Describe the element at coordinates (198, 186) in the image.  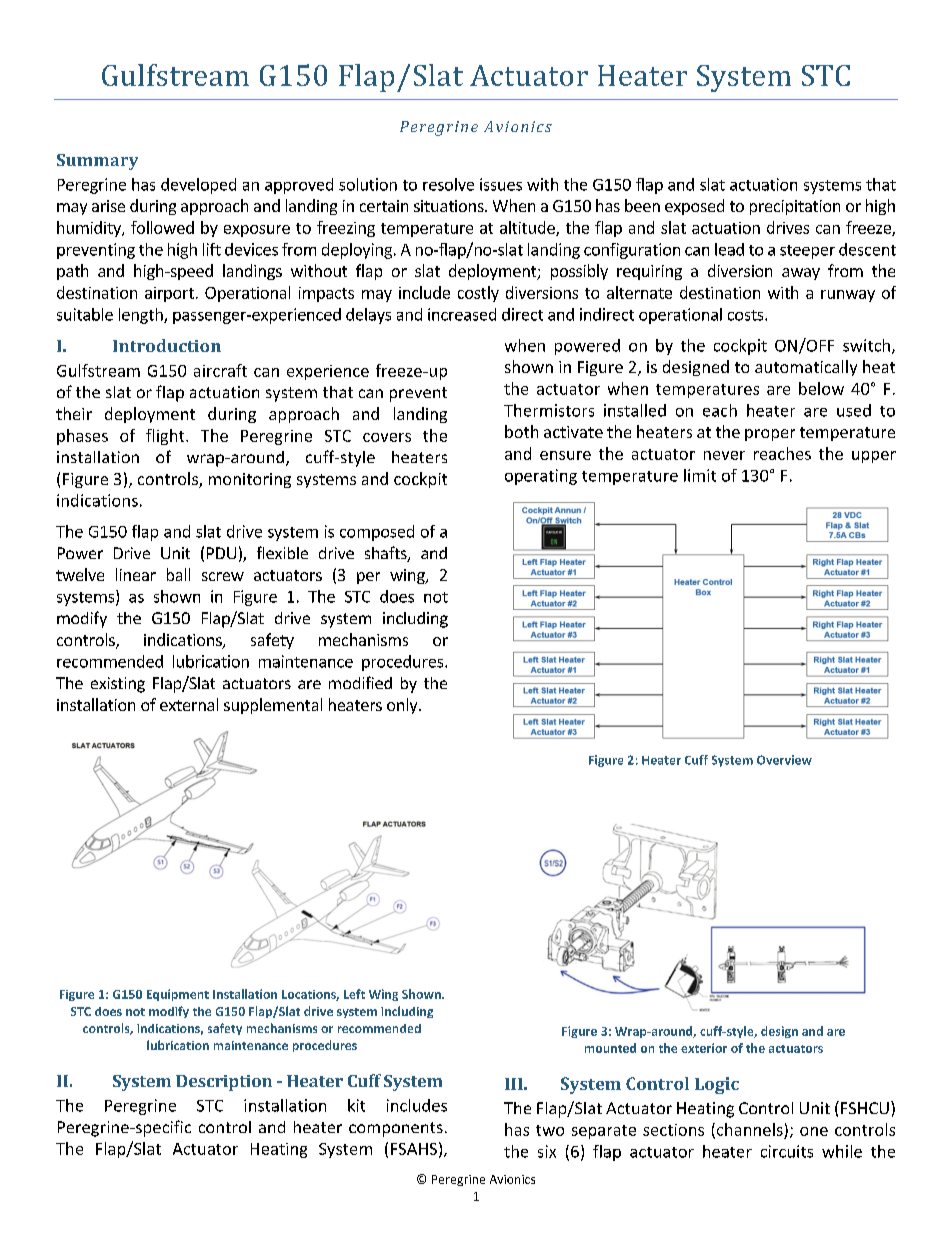
I see `developed` at that location.
